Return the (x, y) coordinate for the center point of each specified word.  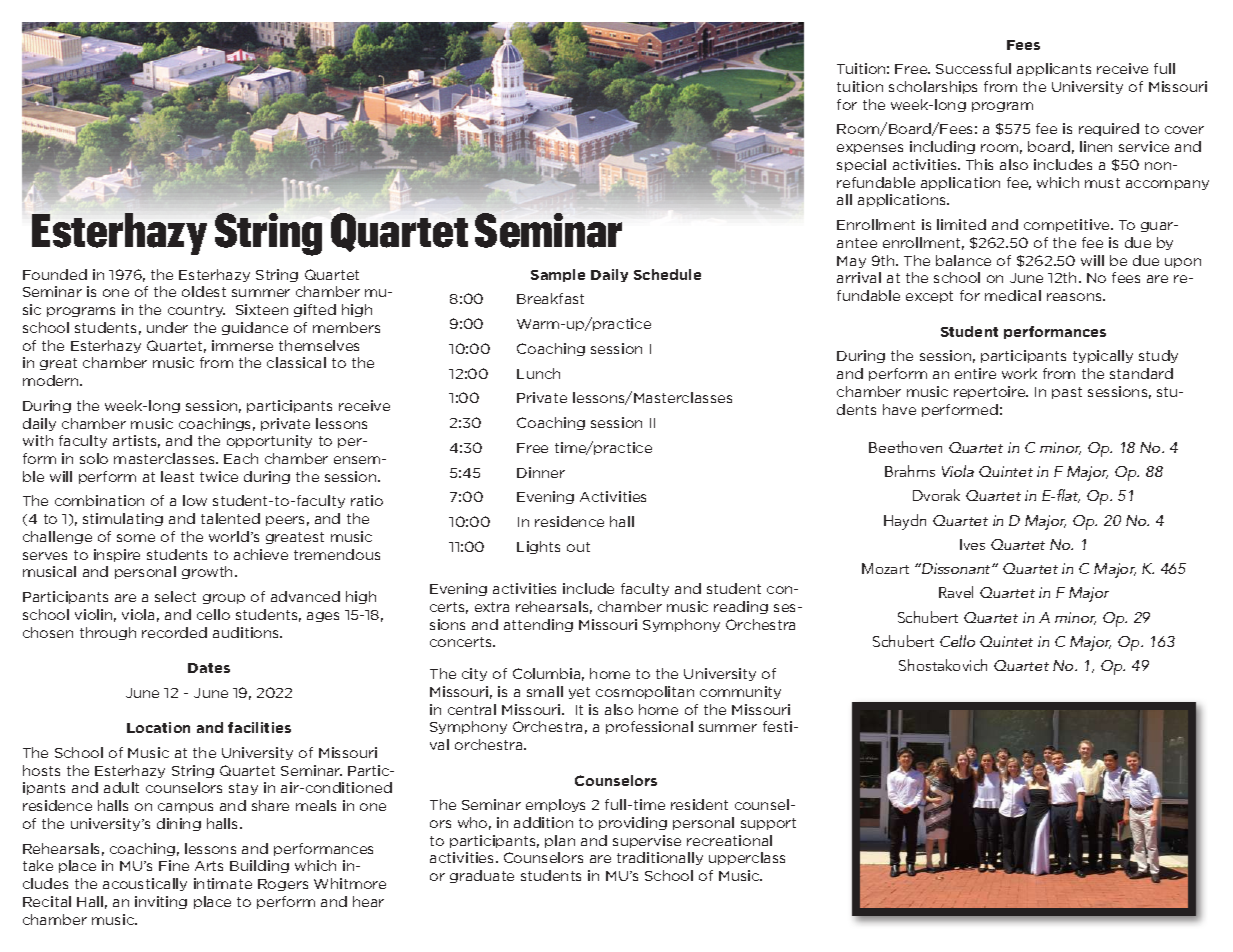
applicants (1054, 69)
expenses (870, 149)
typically (1103, 356)
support (768, 824)
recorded (174, 632)
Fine (174, 865)
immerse (242, 345)
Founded (55, 274)
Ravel (956, 592)
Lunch (538, 373)
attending (538, 625)
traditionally (660, 858)
